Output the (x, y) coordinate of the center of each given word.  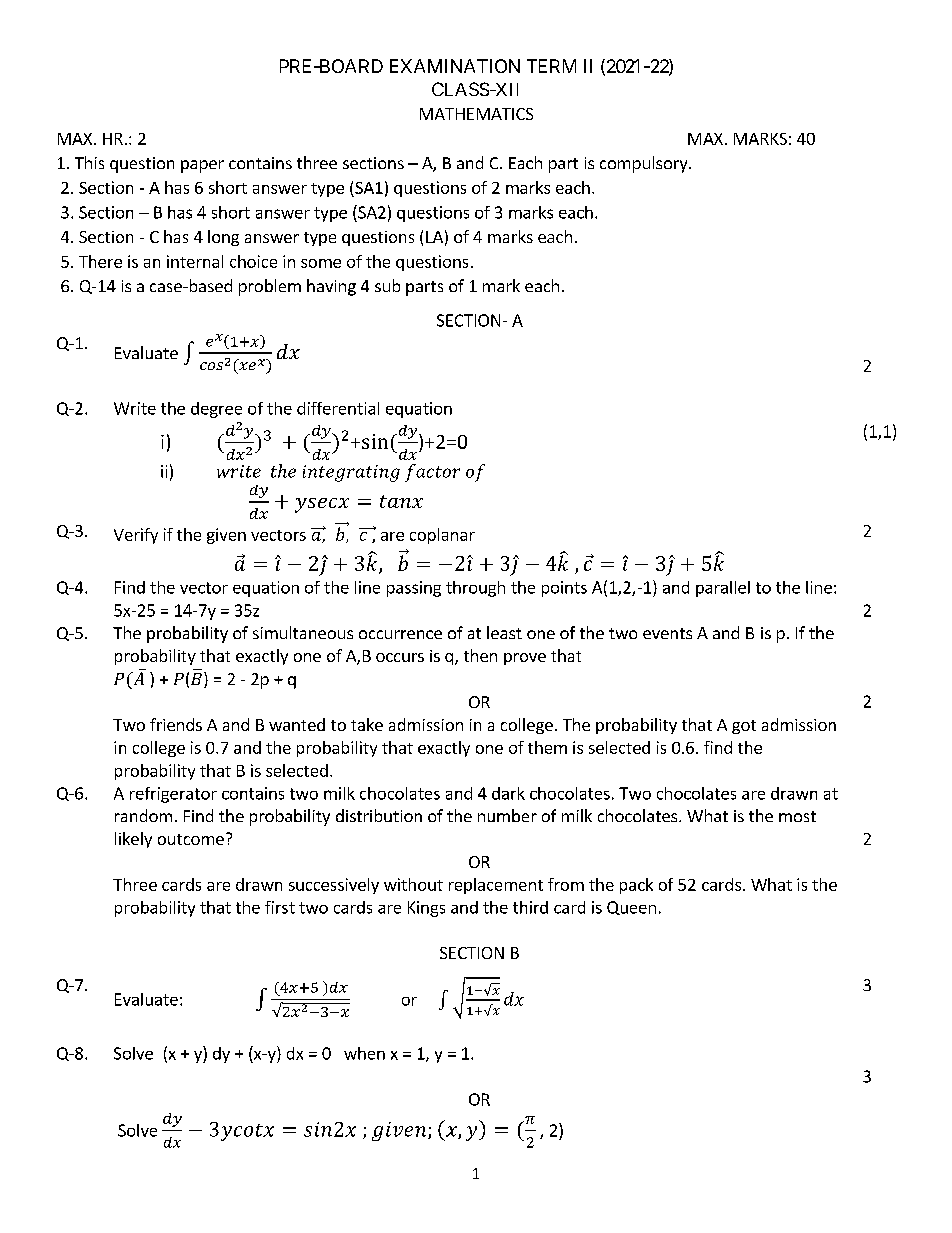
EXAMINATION (455, 66)
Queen (631, 908)
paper (202, 166)
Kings (426, 909)
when (364, 1053)
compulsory (645, 164)
